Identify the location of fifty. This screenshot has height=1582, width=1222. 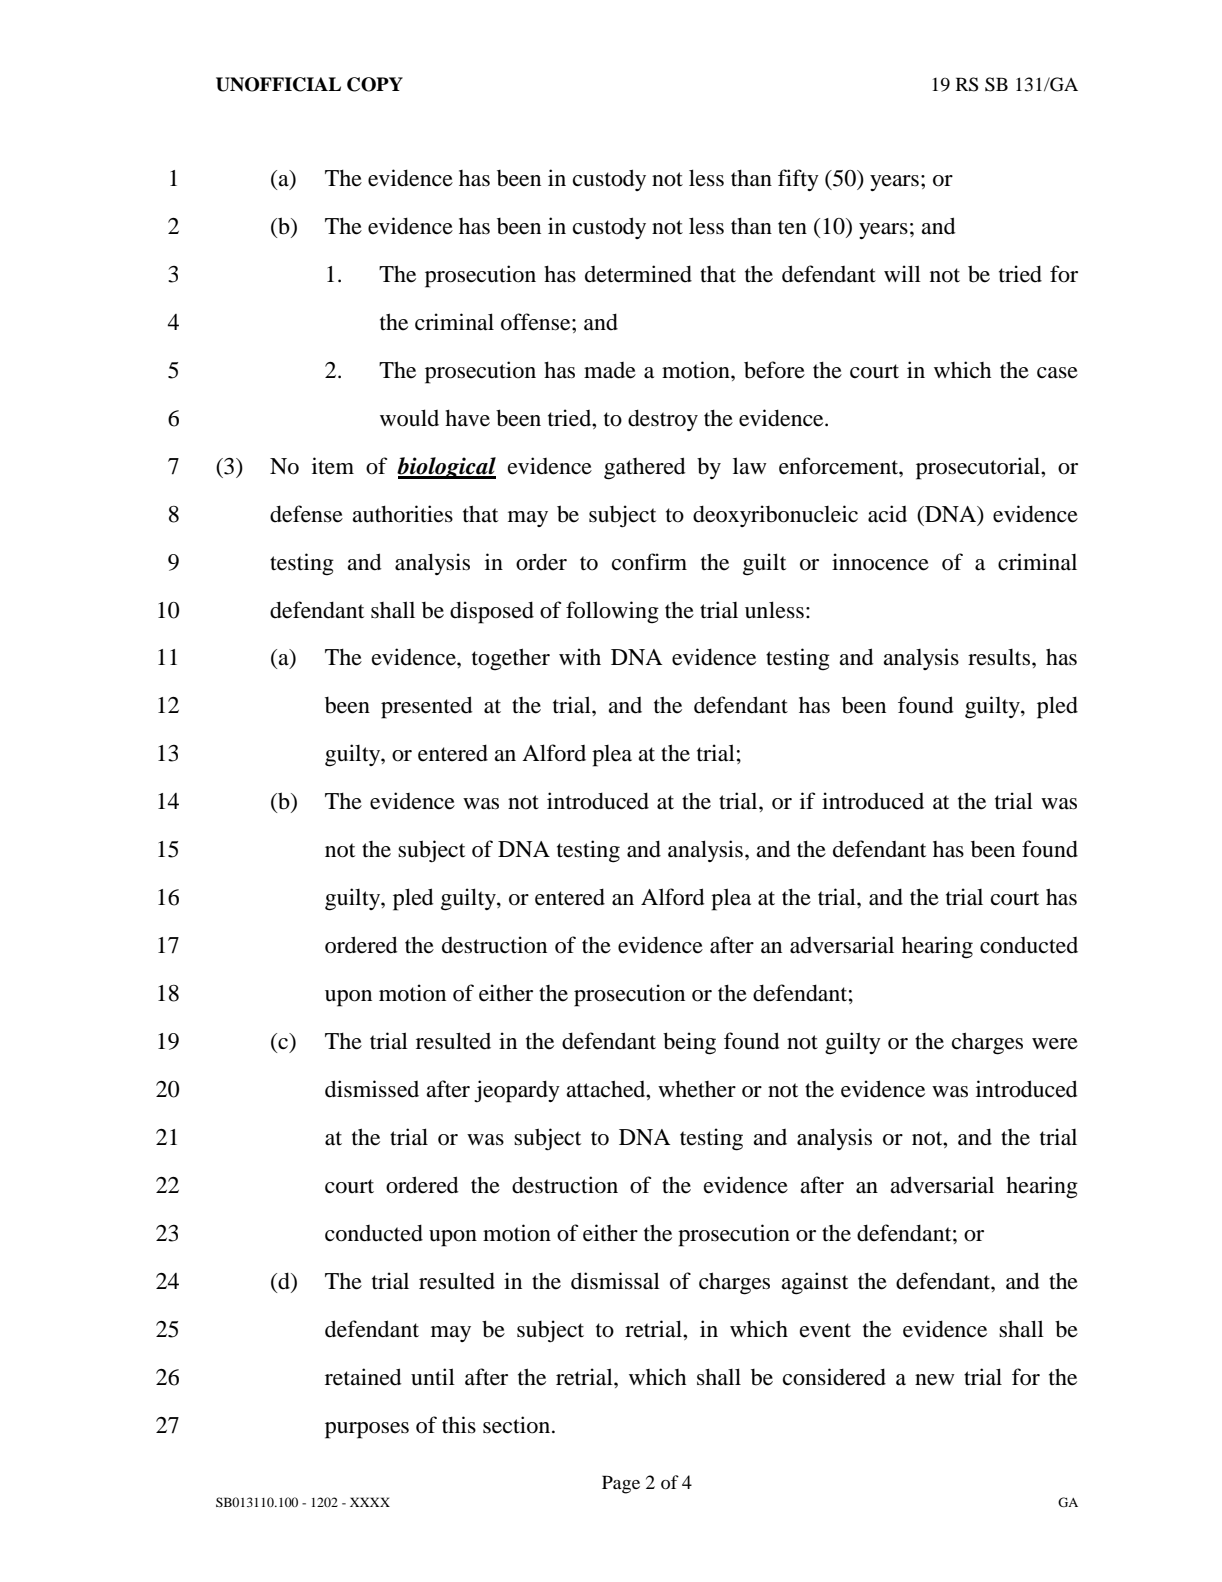
(798, 180).
